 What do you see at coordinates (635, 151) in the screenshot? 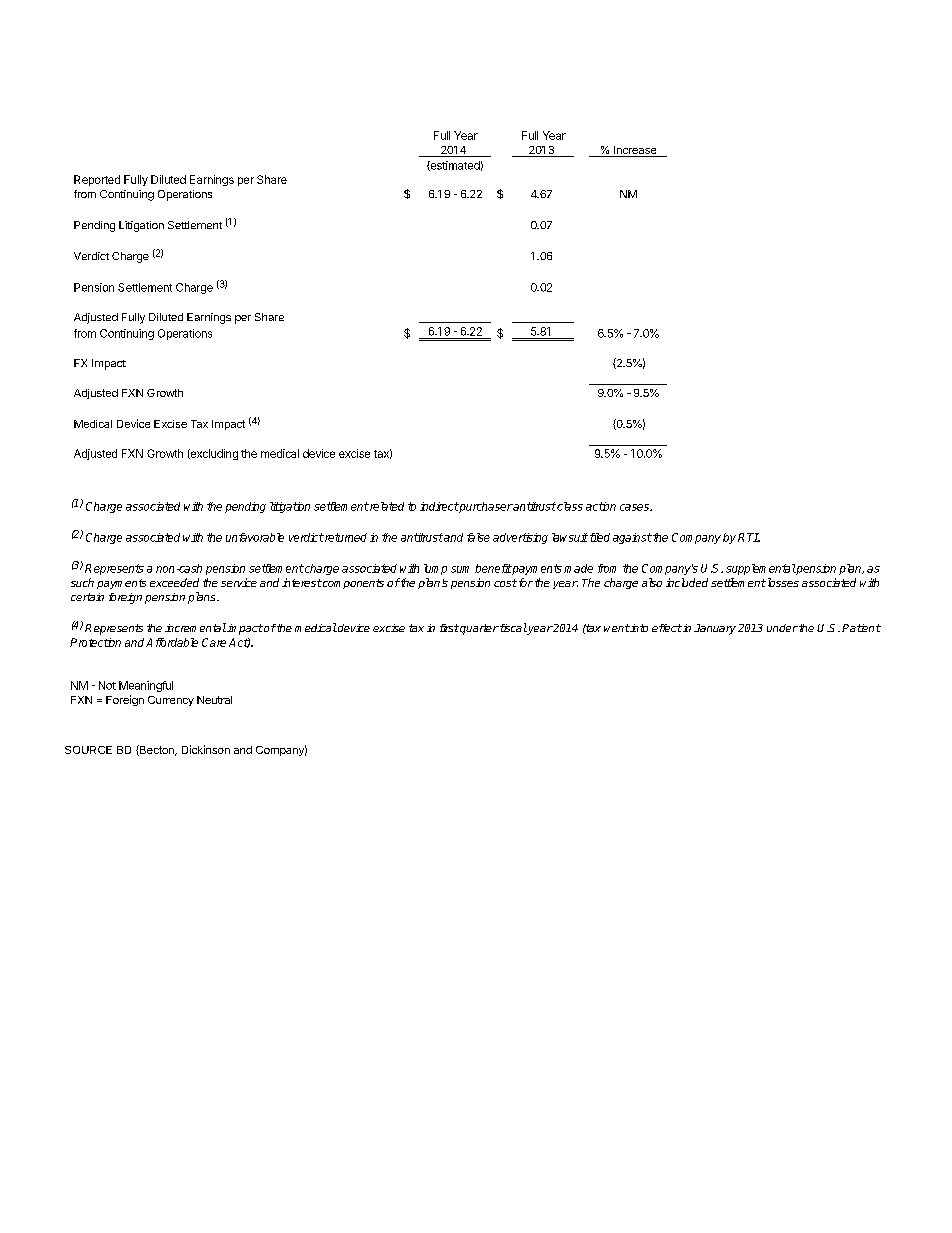
I see `Increase` at bounding box center [635, 151].
